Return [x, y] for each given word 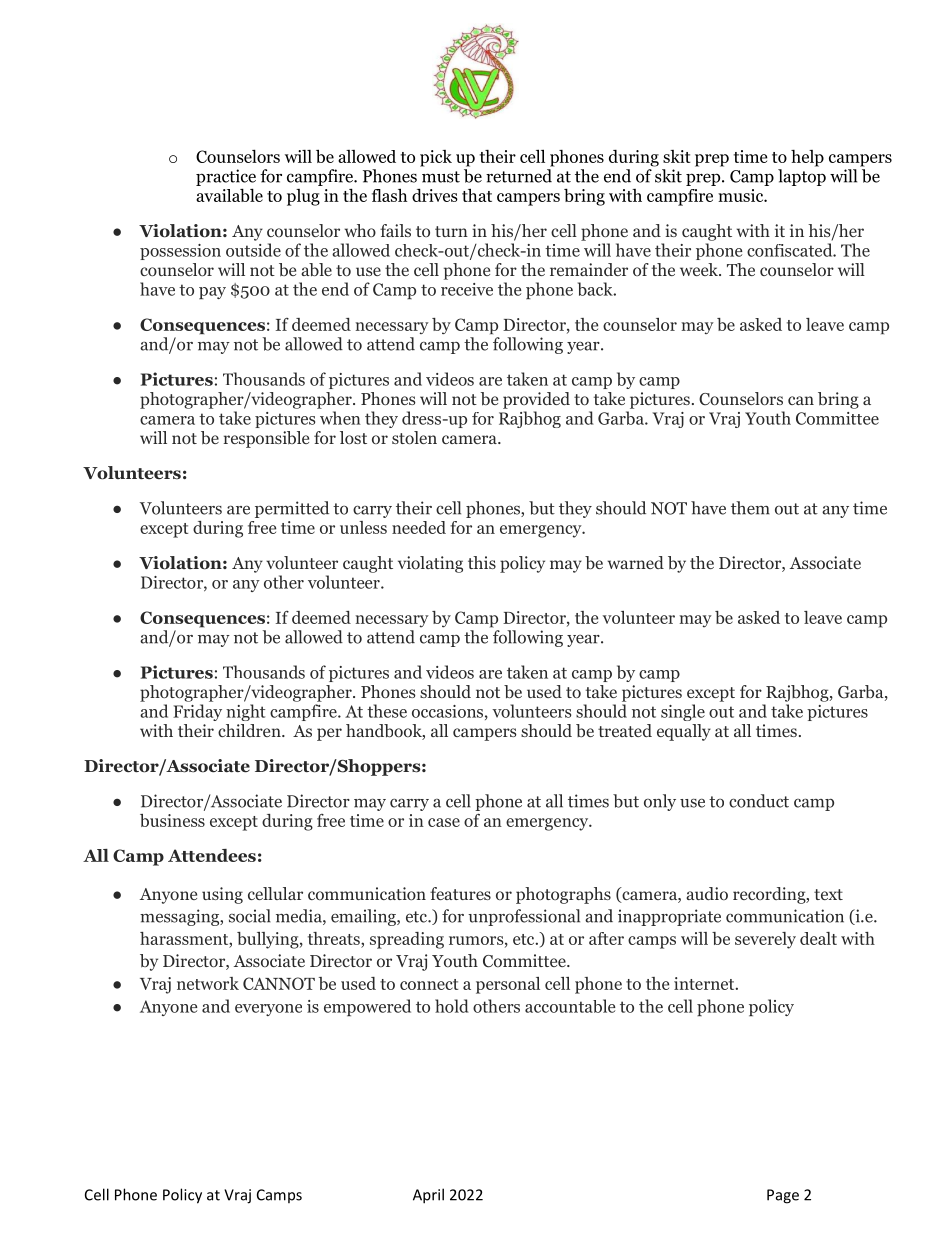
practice [226, 179]
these [387, 711]
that [477, 195]
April [428, 1196]
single [683, 712]
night [245, 712]
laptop [802, 177]
